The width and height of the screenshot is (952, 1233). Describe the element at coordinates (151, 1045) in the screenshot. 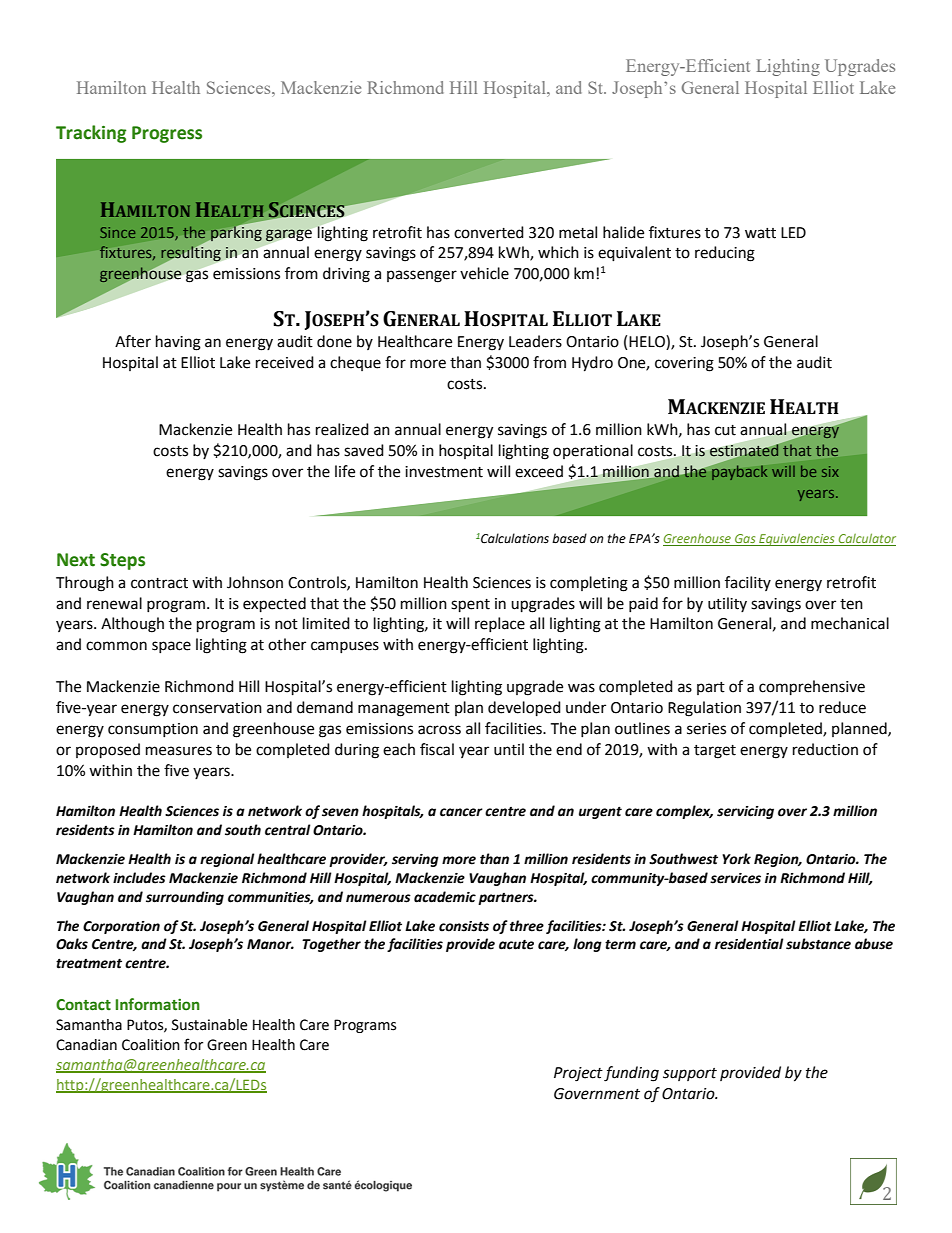

I see `Coalition` at that location.
